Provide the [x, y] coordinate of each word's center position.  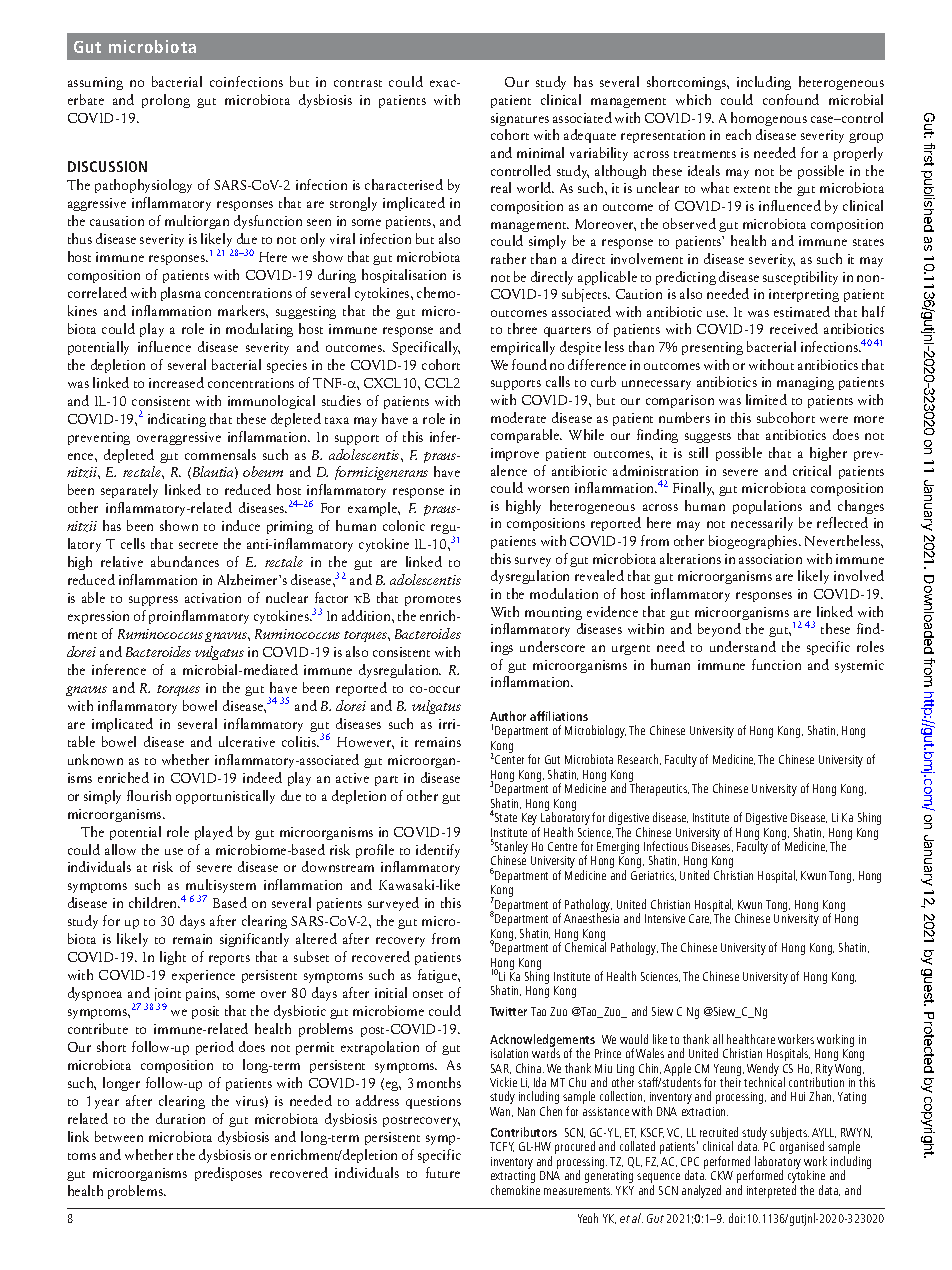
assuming [95, 83]
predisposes [228, 1174]
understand [743, 646]
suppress [153, 601]
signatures [520, 119]
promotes [433, 601]
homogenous [769, 119]
